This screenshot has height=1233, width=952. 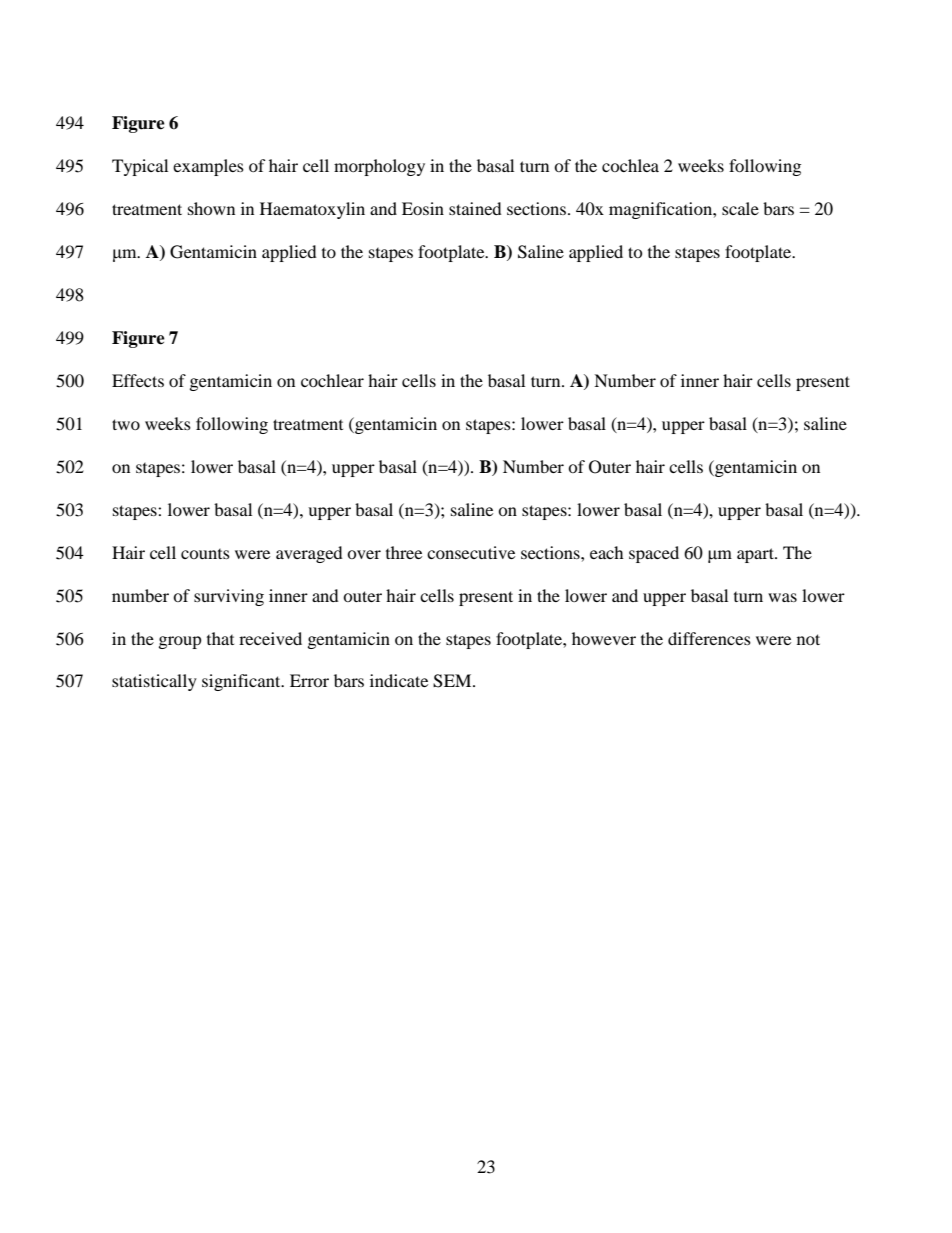 I want to click on spaced, so click(x=654, y=554).
